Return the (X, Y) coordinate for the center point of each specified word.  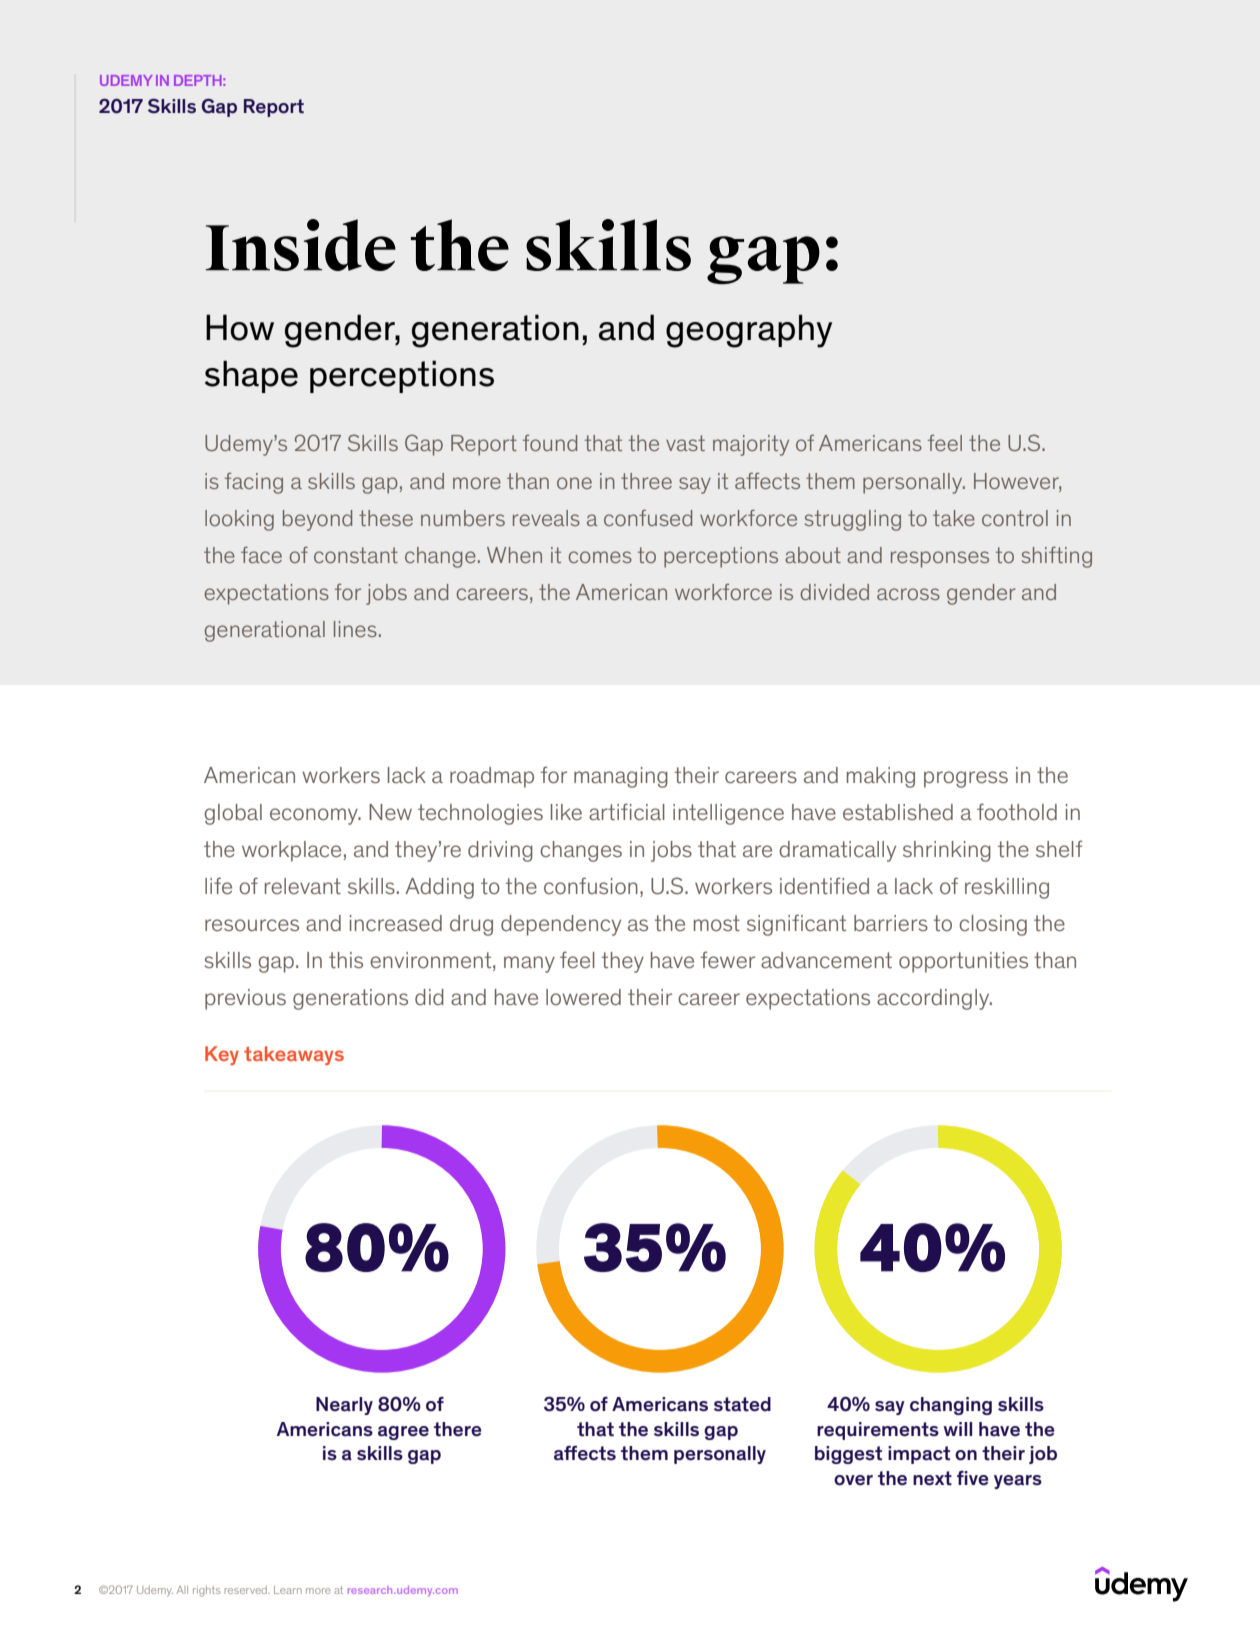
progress (966, 779)
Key (222, 1055)
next (932, 1478)
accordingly (934, 999)
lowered (583, 997)
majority (751, 445)
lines (355, 629)
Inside (300, 245)
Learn (288, 1590)
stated (742, 1404)
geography (749, 331)
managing (621, 777)
